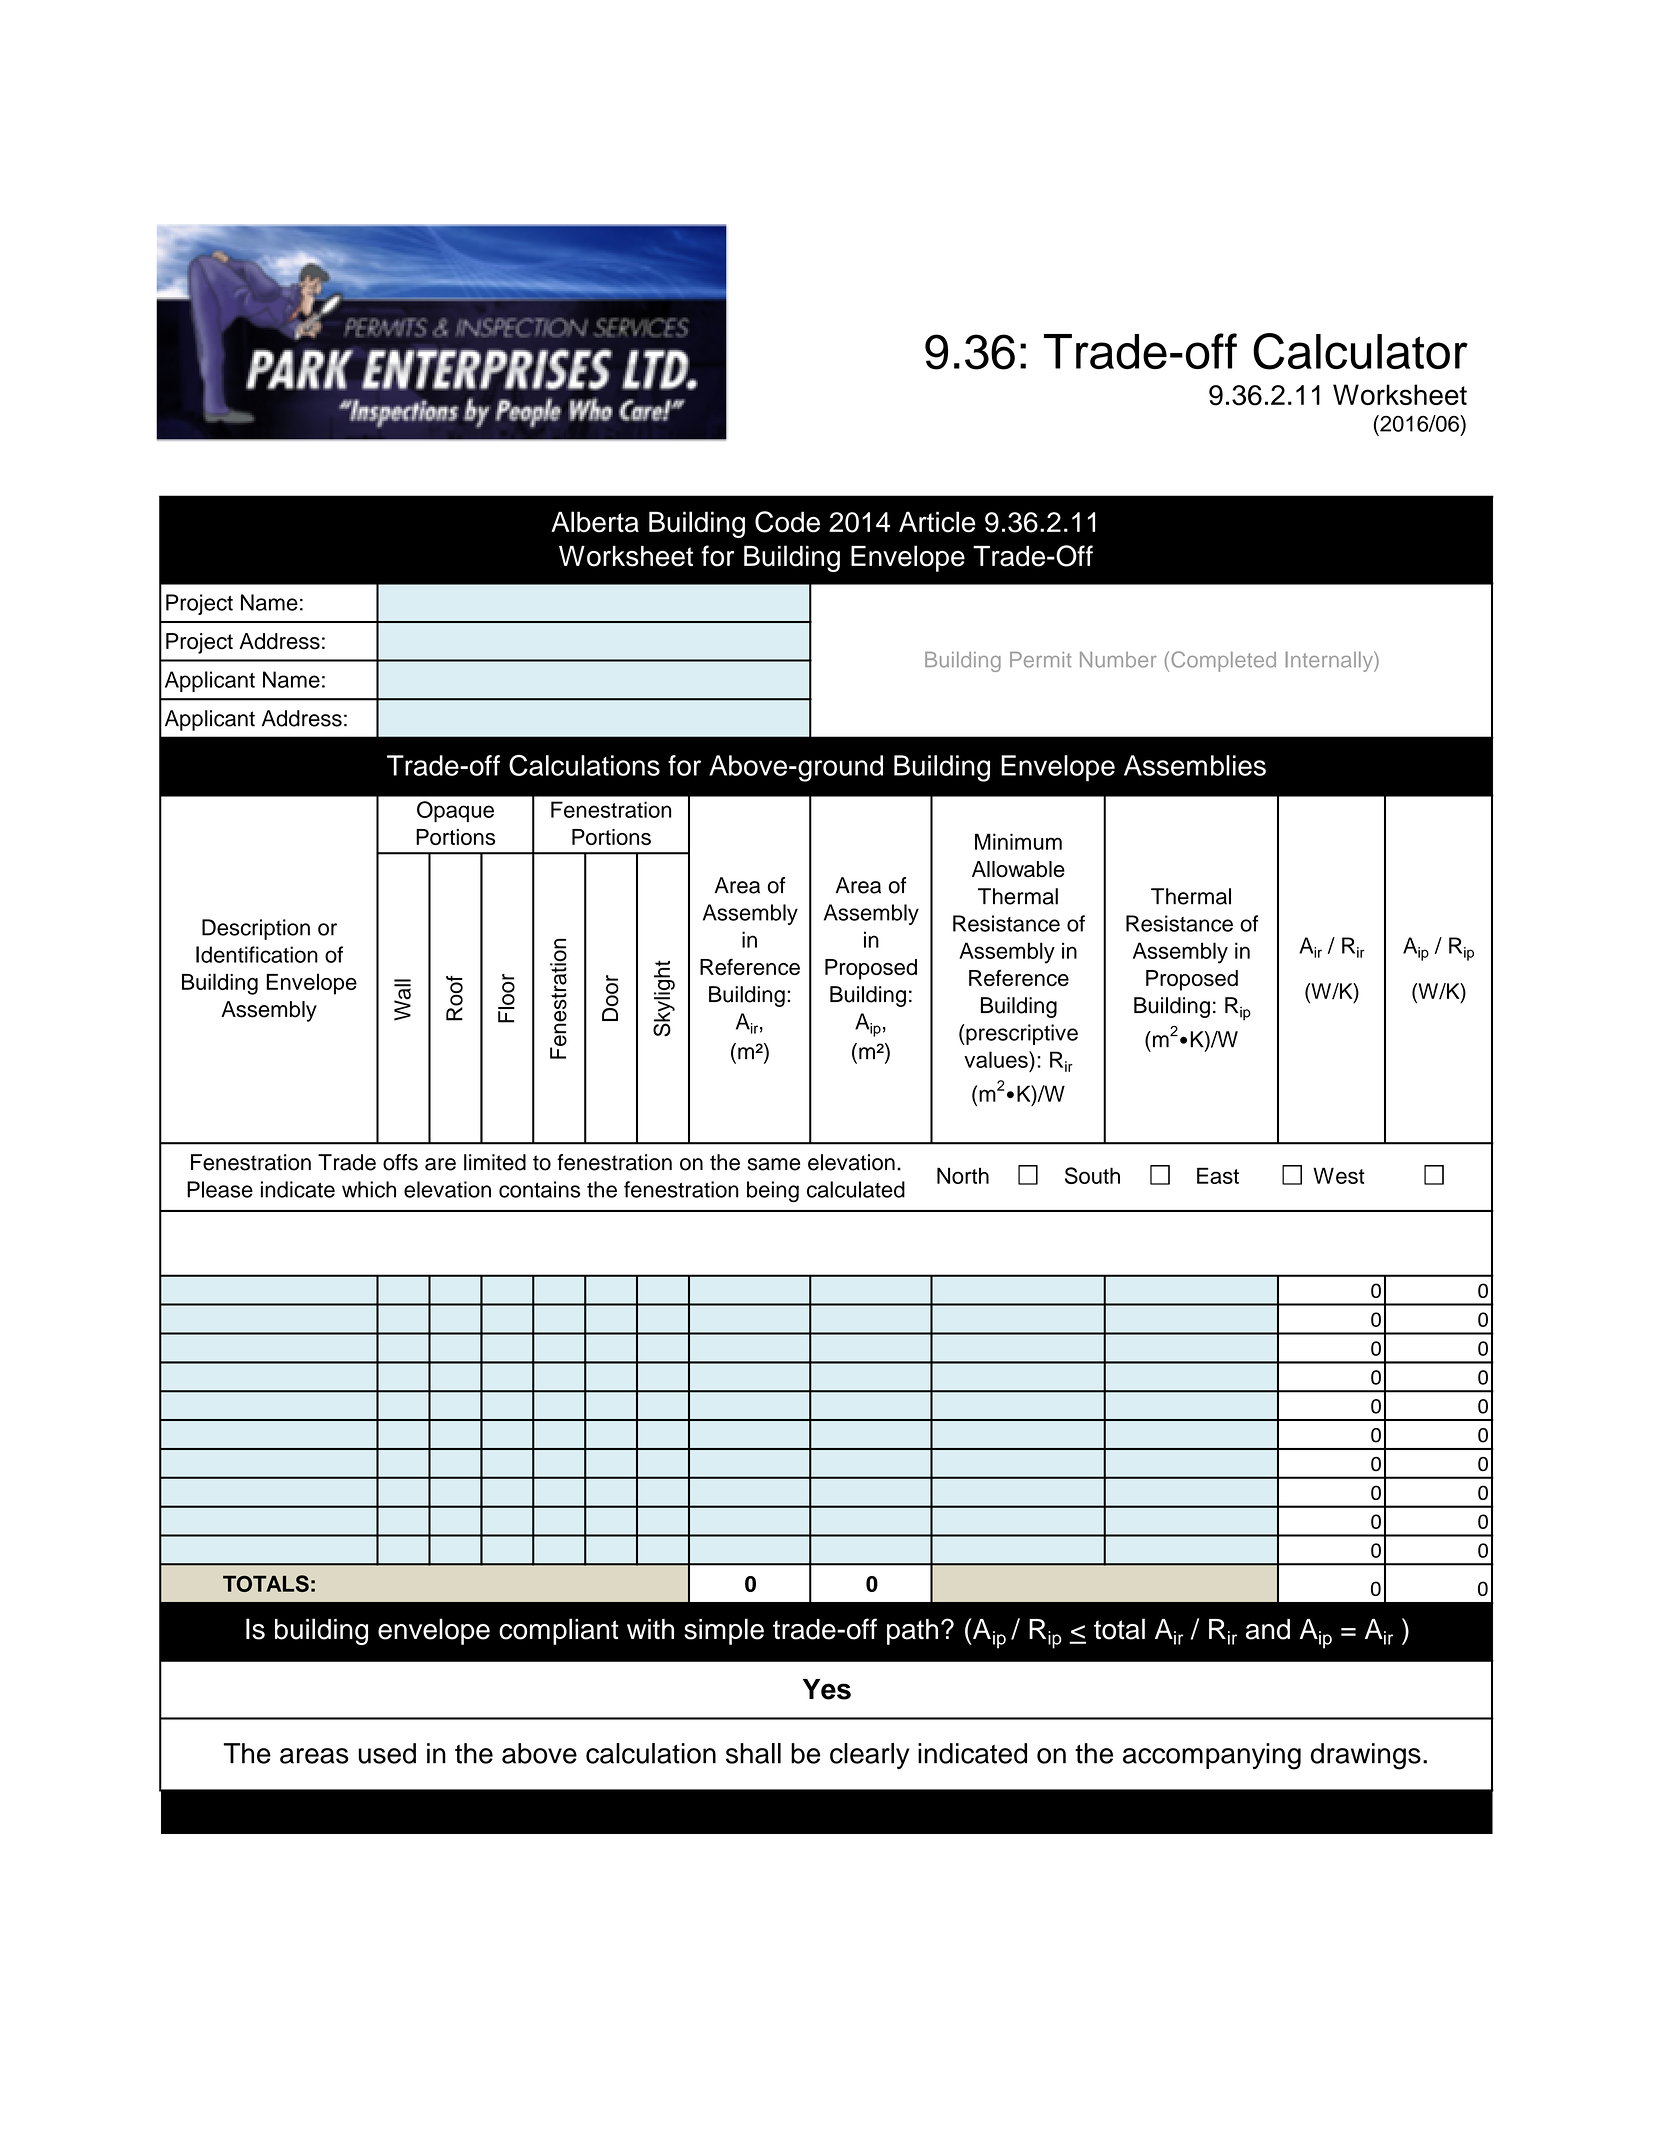 The height and width of the screenshot is (2140, 1654). I want to click on Yes, so click(827, 1689).
